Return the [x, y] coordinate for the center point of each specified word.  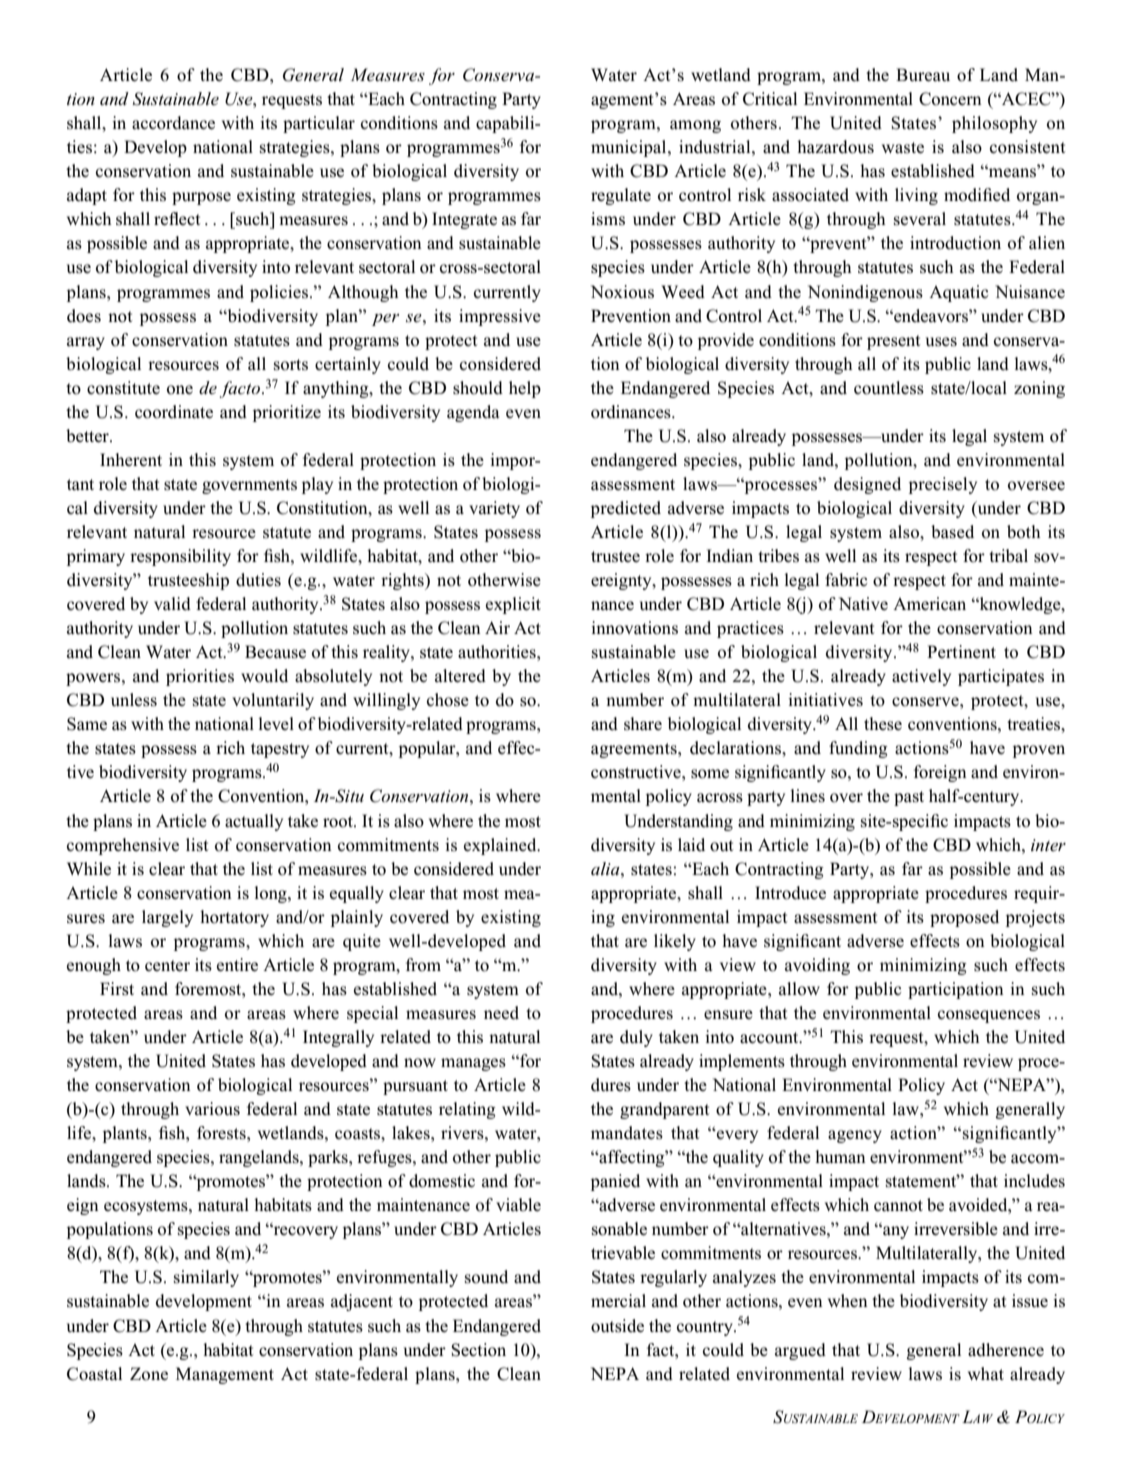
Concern [950, 99]
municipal [630, 148]
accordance [173, 123]
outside [617, 1326]
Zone [149, 1374]
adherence [1006, 1350]
